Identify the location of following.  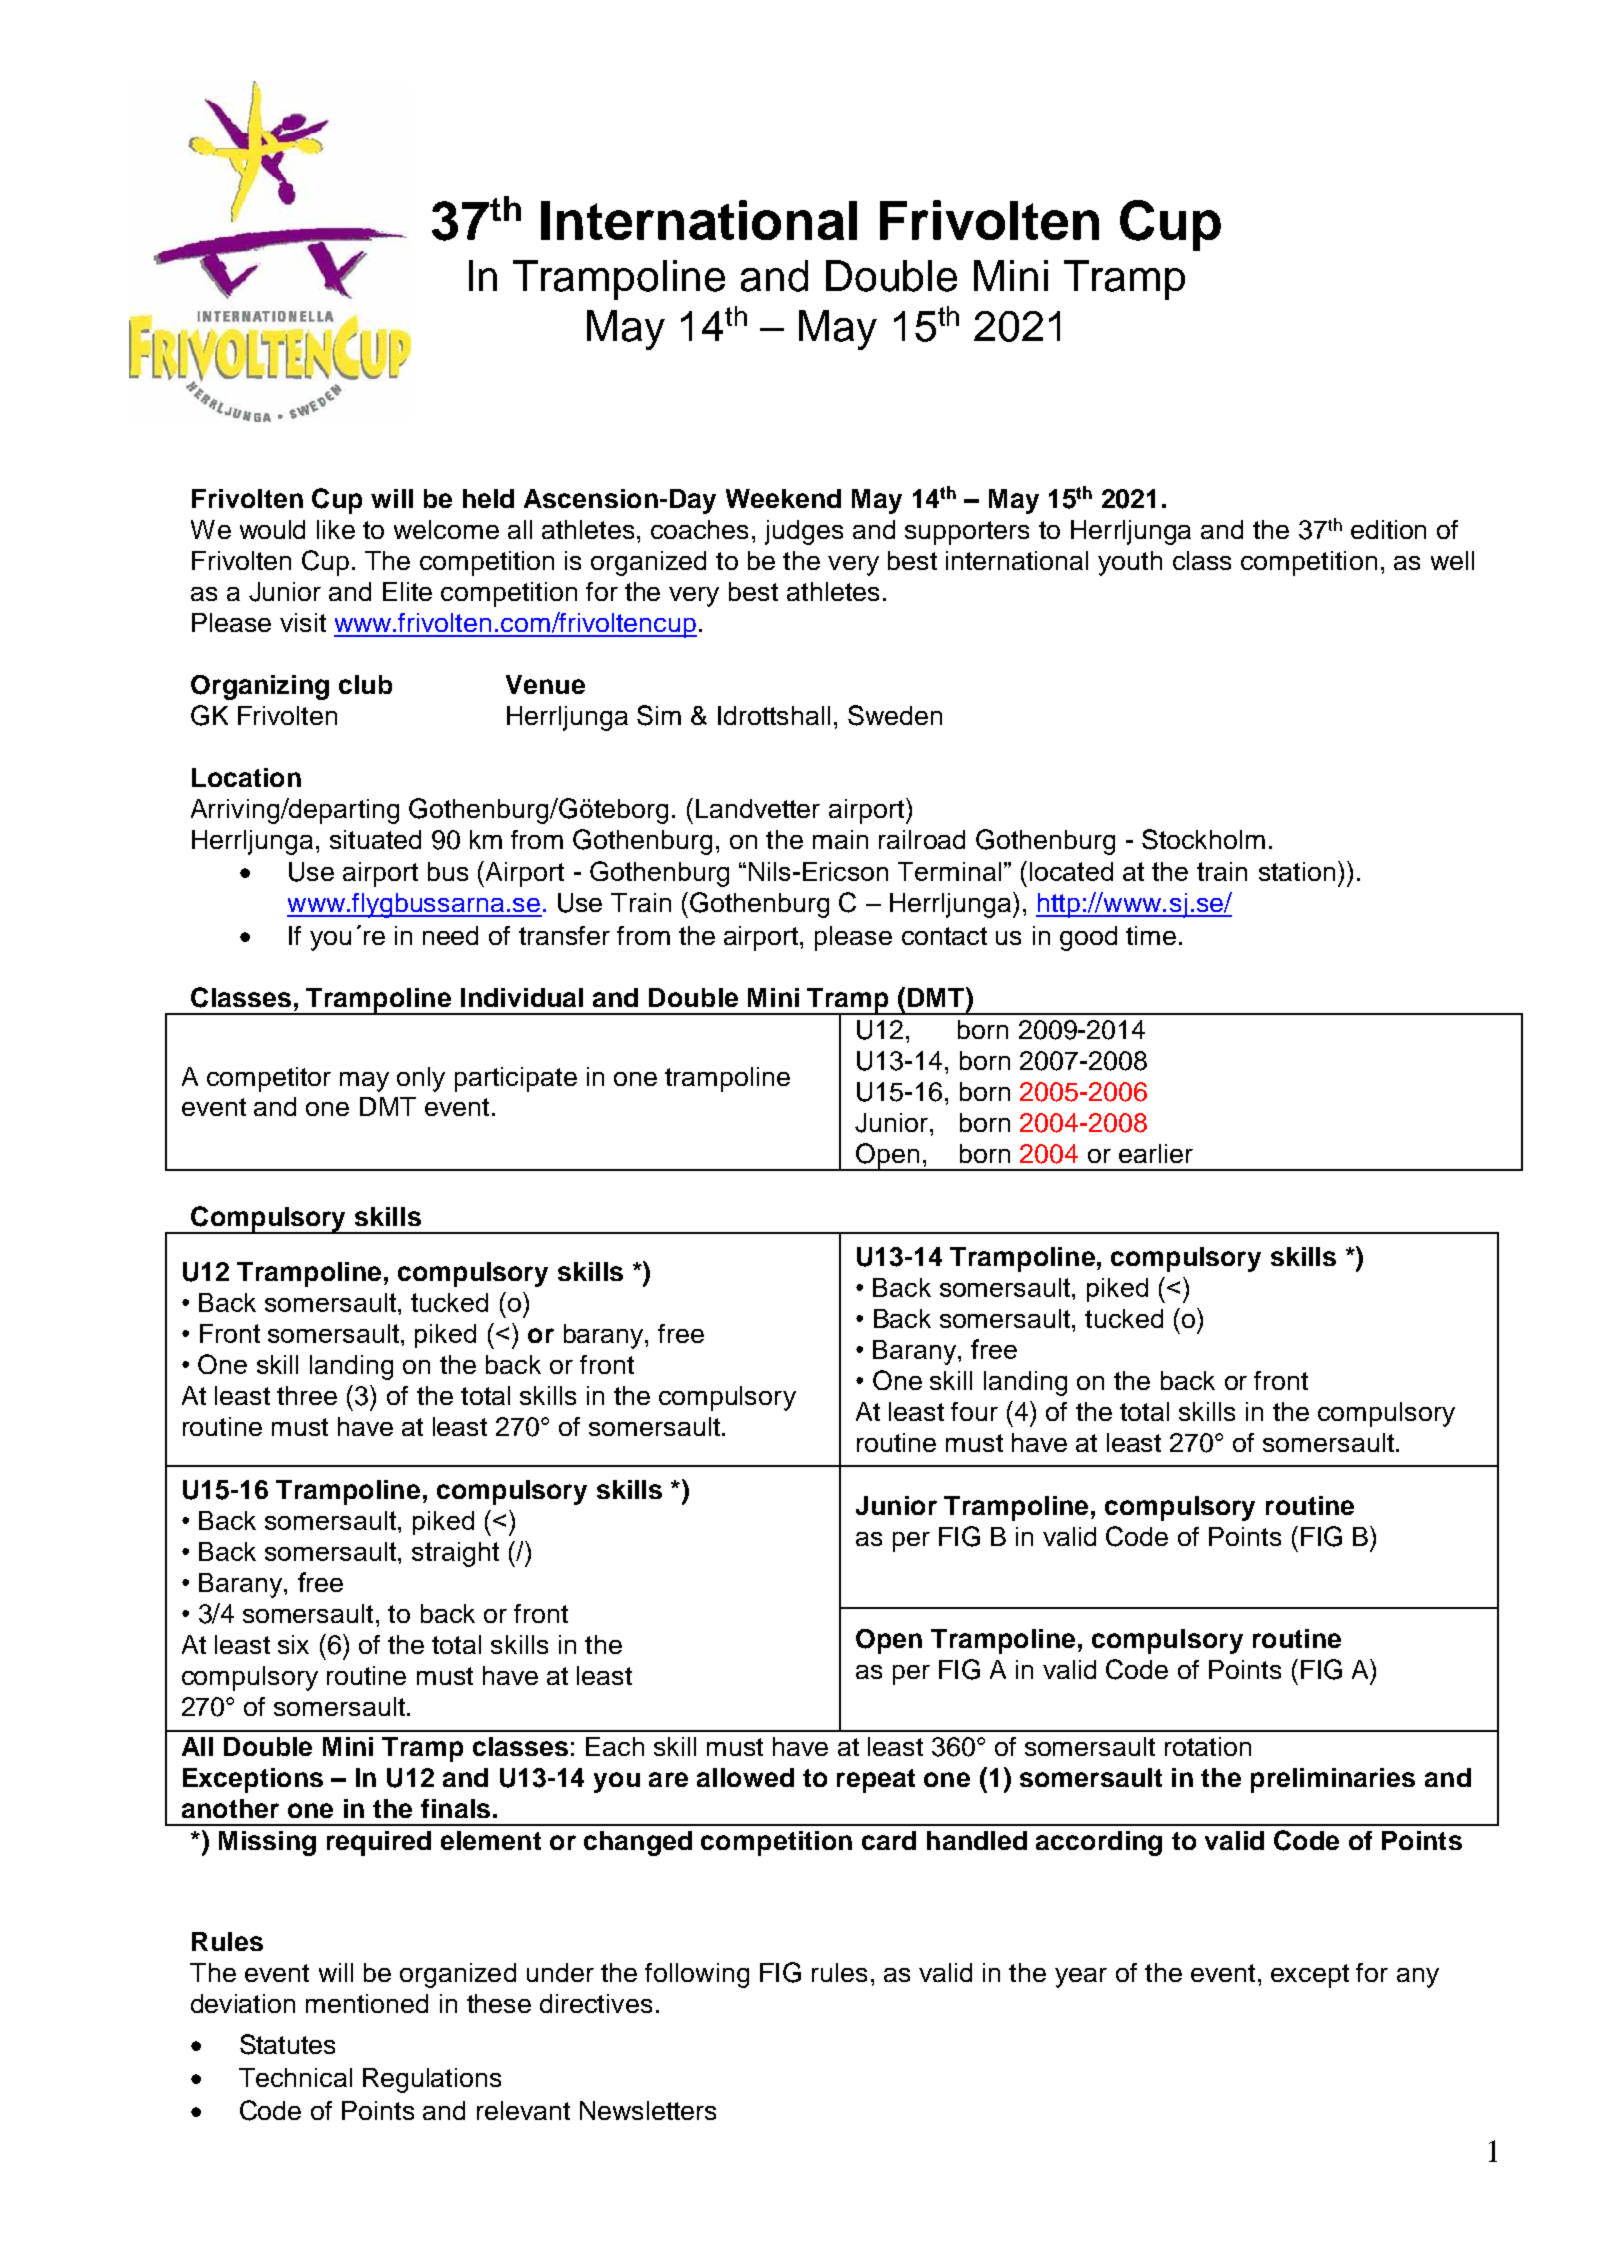
(697, 1975).
